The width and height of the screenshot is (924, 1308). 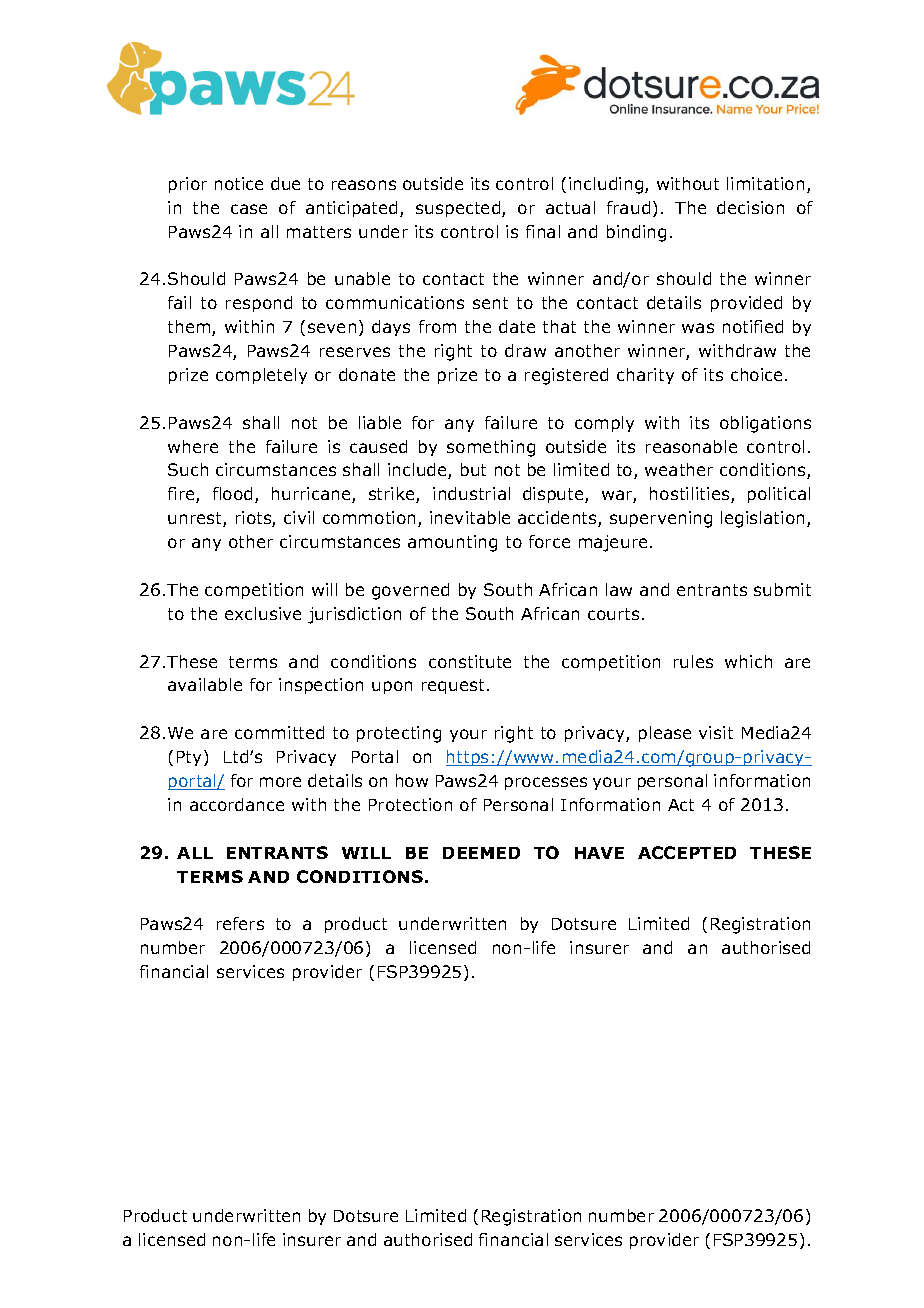 What do you see at coordinates (299, 517) in the screenshot?
I see `civil` at bounding box center [299, 517].
